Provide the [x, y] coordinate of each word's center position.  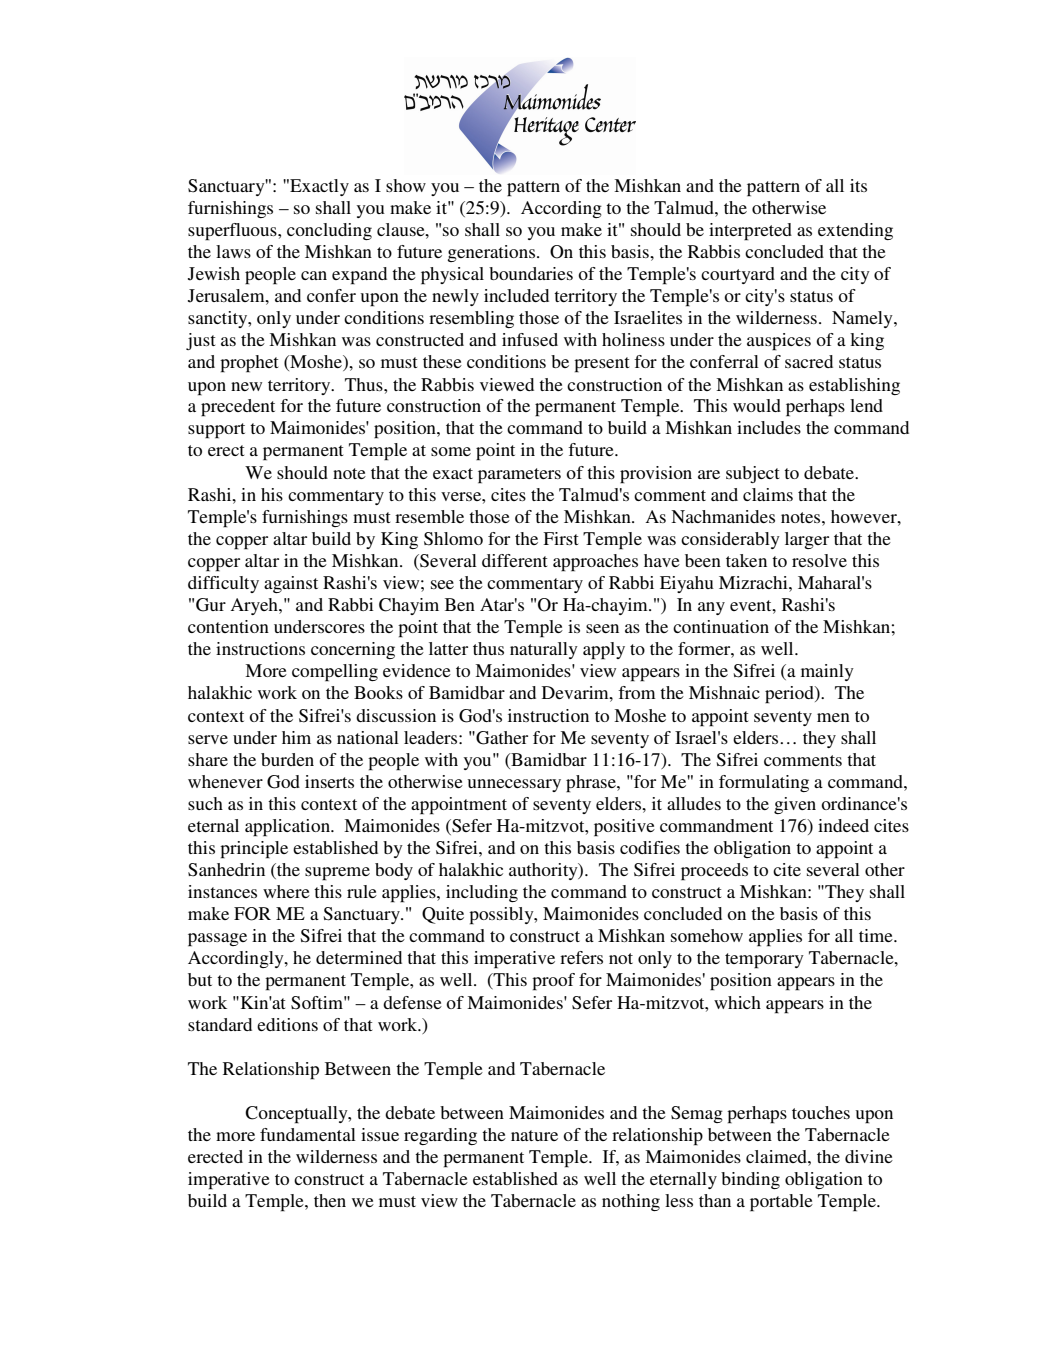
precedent [238, 408]
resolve [819, 560]
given [795, 805]
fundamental [308, 1134]
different [514, 560]
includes [769, 427]
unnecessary [514, 785]
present [601, 365]
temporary [764, 961]
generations [492, 253]
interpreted [750, 232]
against [291, 584]
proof [553, 982]
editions [287, 1024]
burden [287, 759]
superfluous [233, 232]
